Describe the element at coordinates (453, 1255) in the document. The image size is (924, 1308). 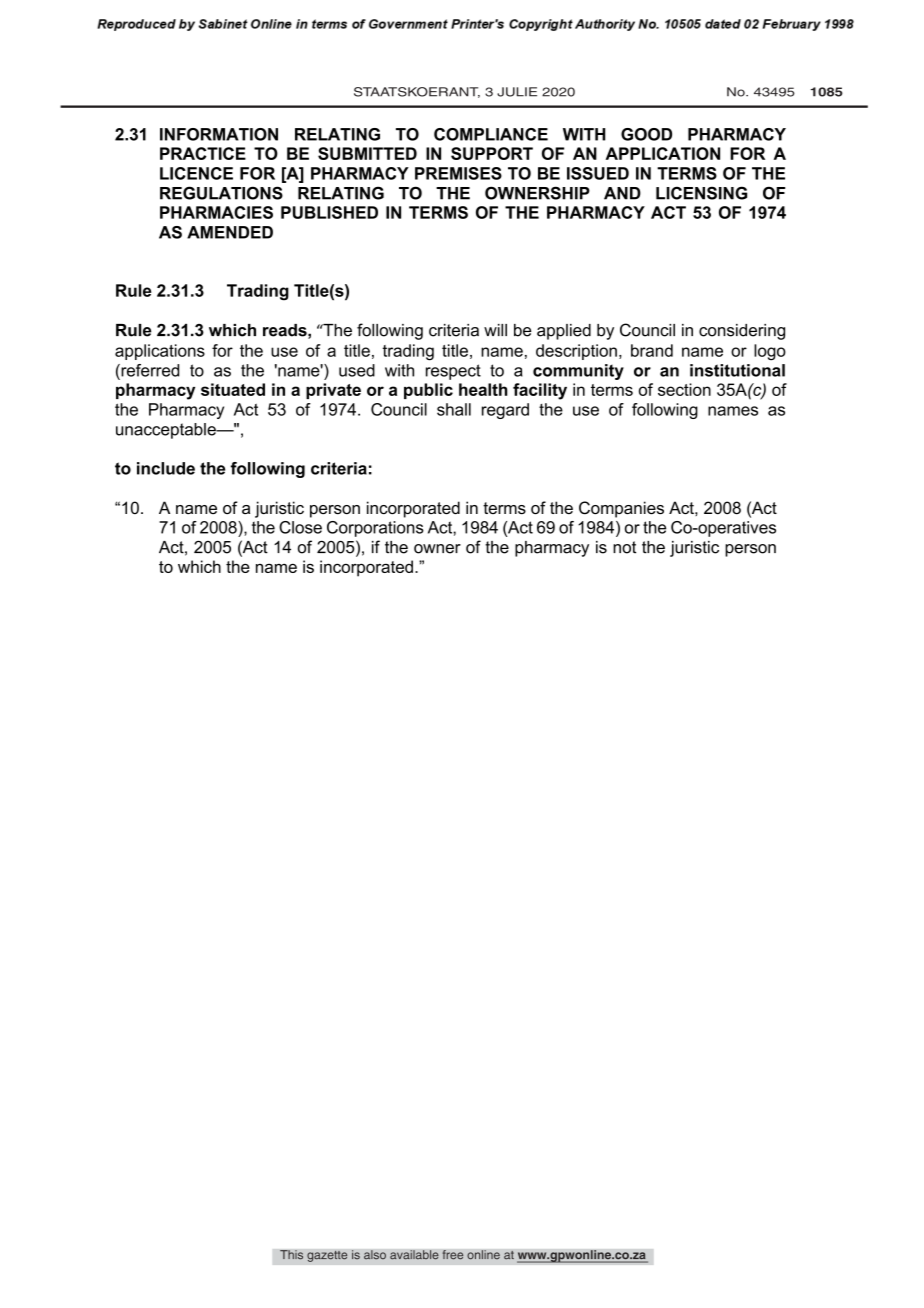
I see `free` at that location.
